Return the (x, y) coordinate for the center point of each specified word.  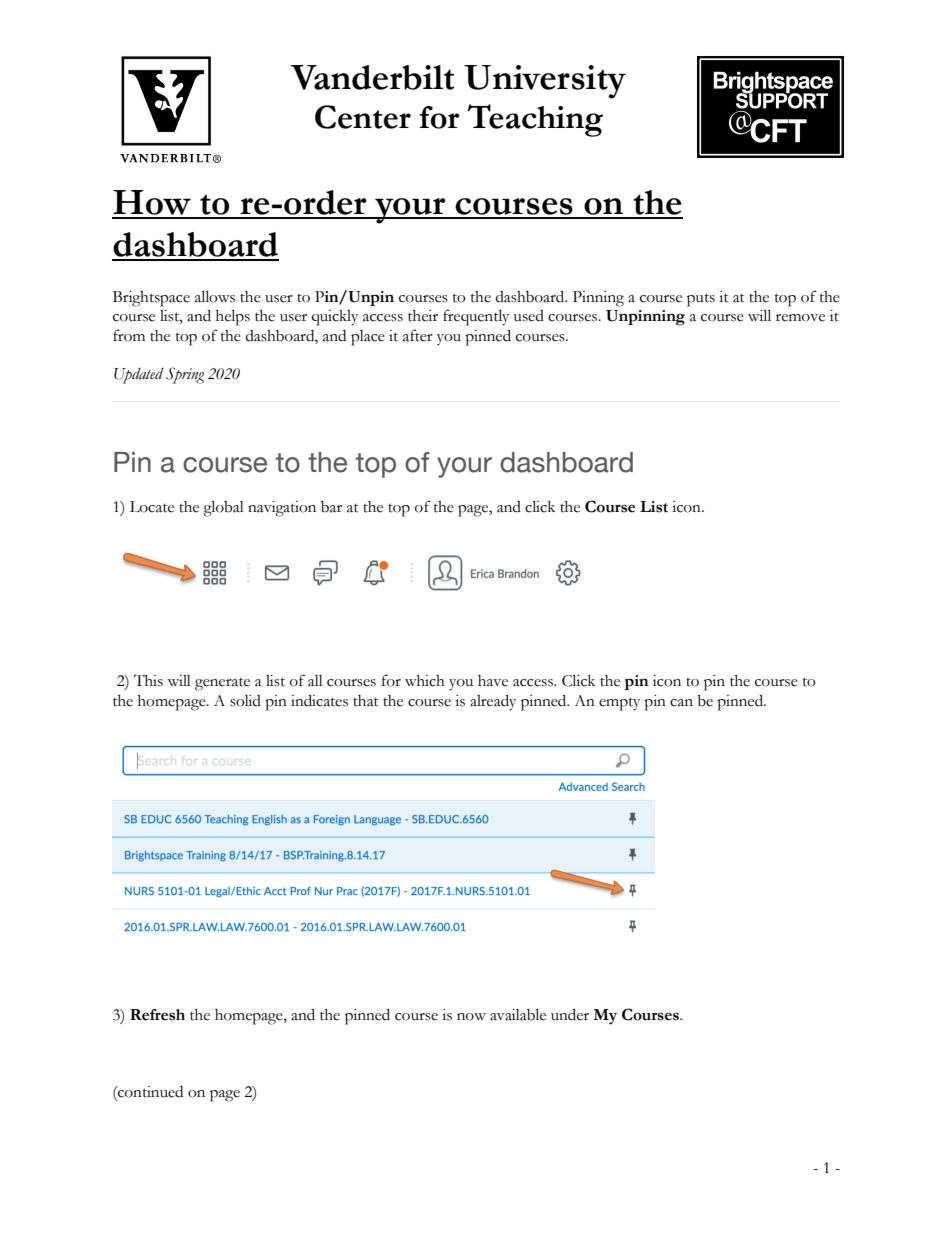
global (223, 508)
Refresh (157, 1015)
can (681, 703)
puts (701, 300)
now (471, 1017)
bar (331, 507)
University (545, 82)
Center (363, 117)
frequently (476, 317)
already (493, 702)
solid (245, 701)
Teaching (535, 120)
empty (619, 704)
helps (233, 317)
